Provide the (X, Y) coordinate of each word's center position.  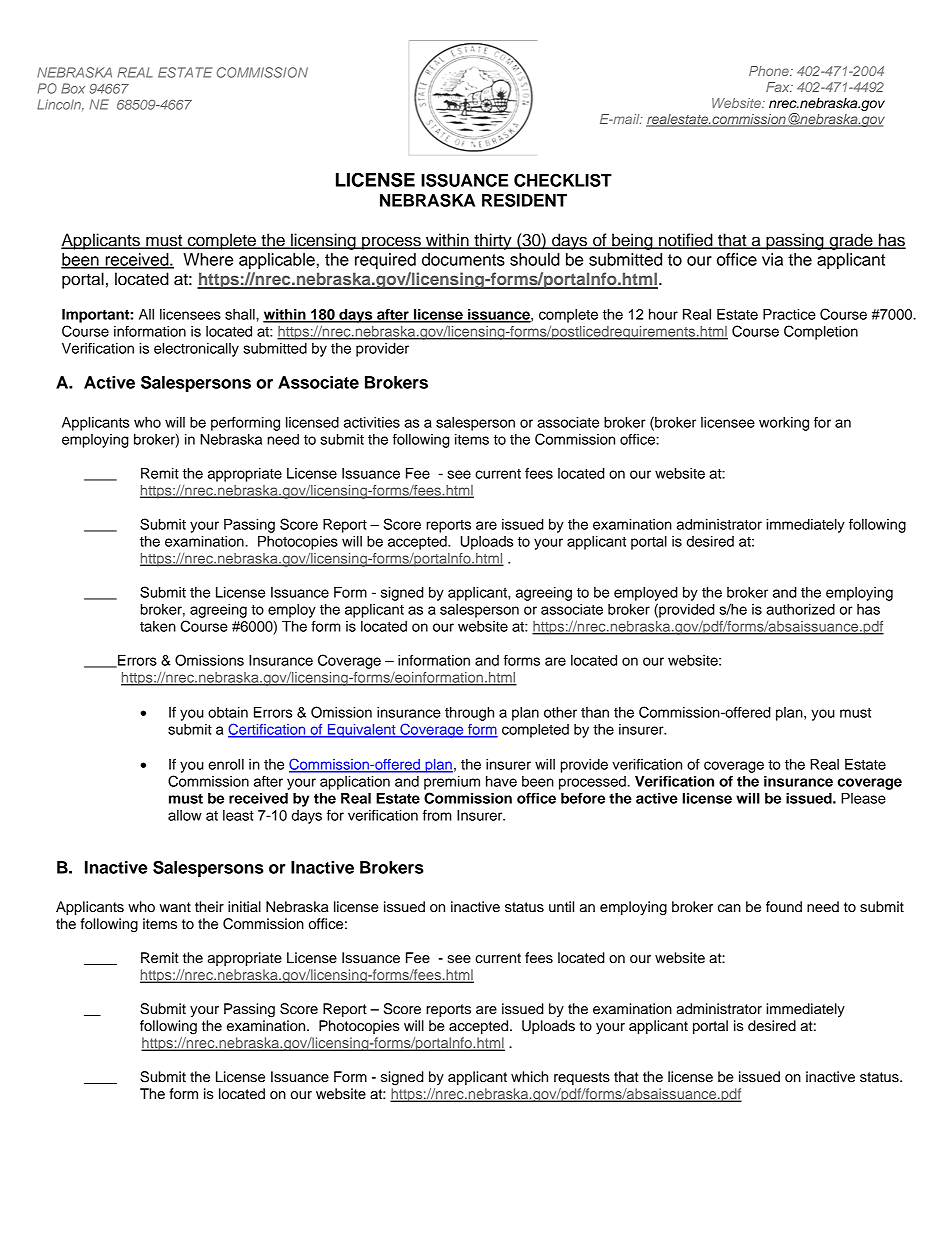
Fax (779, 87)
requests (582, 1078)
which (529, 1077)
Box (73, 88)
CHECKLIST (563, 180)
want (175, 907)
